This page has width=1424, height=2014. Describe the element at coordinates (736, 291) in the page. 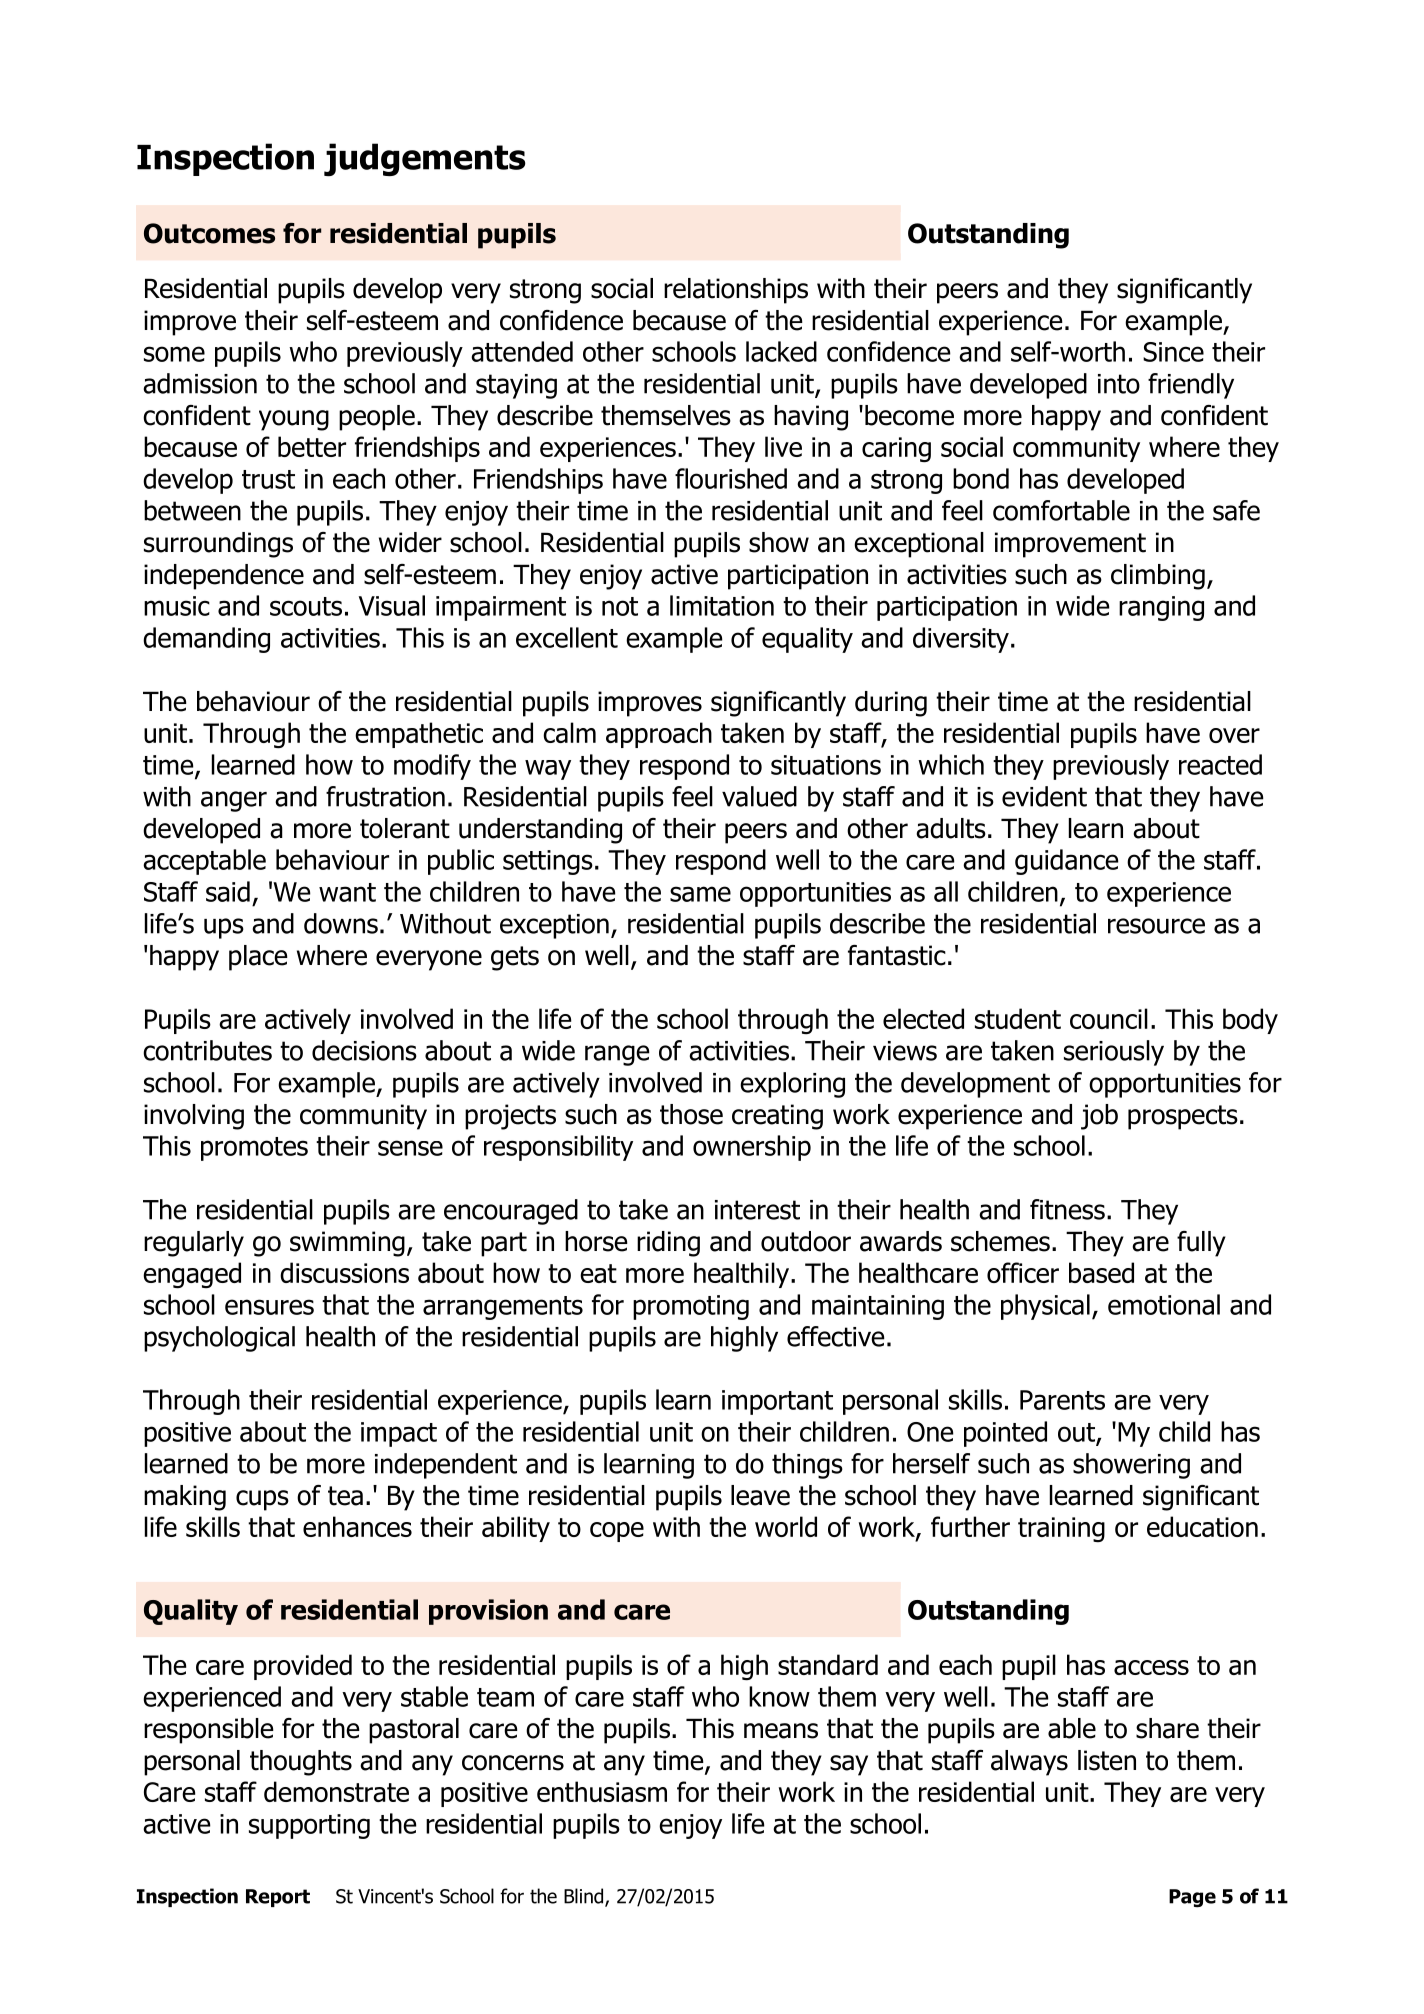

I see `relationships` at that location.
